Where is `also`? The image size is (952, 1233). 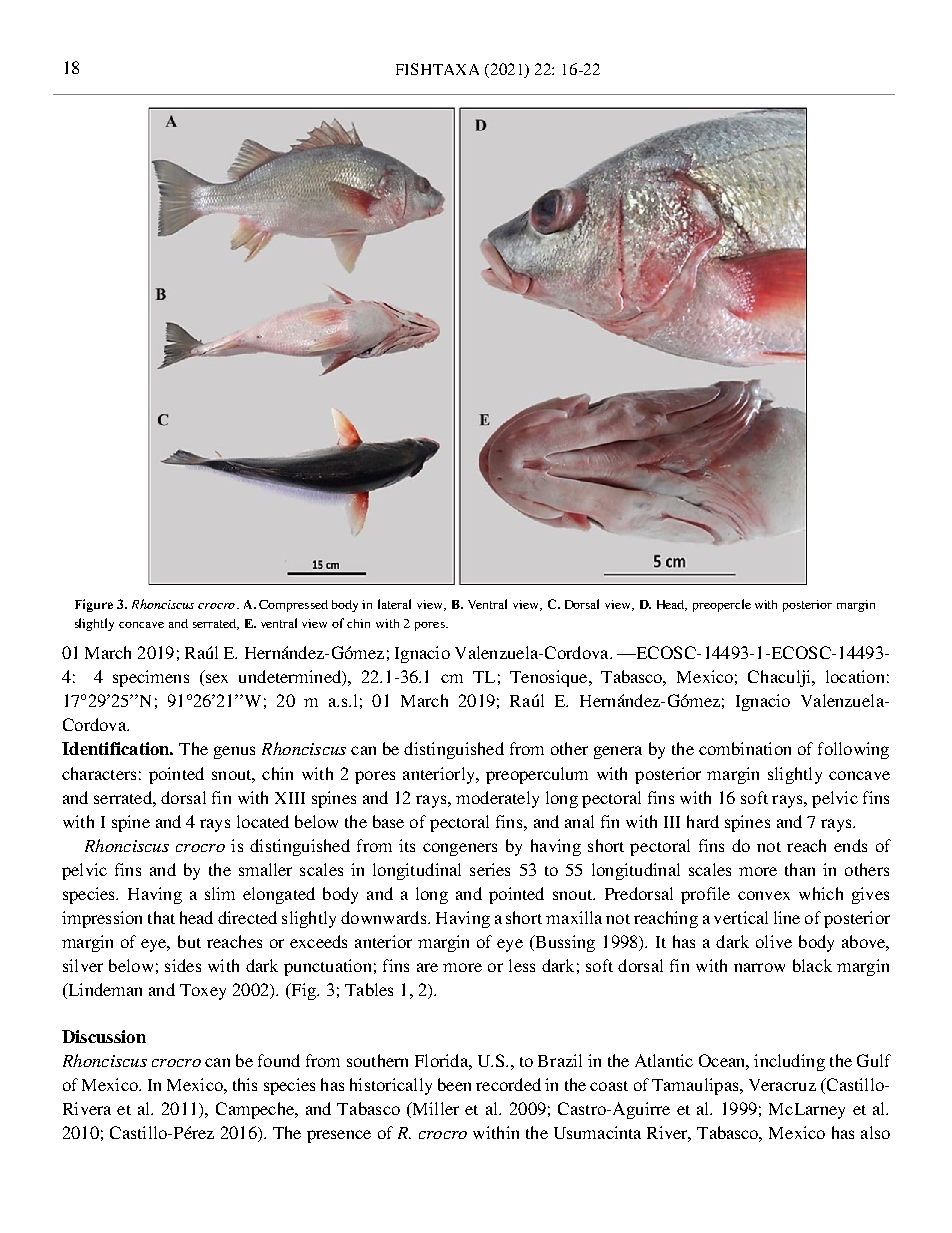 also is located at coordinates (875, 1132).
